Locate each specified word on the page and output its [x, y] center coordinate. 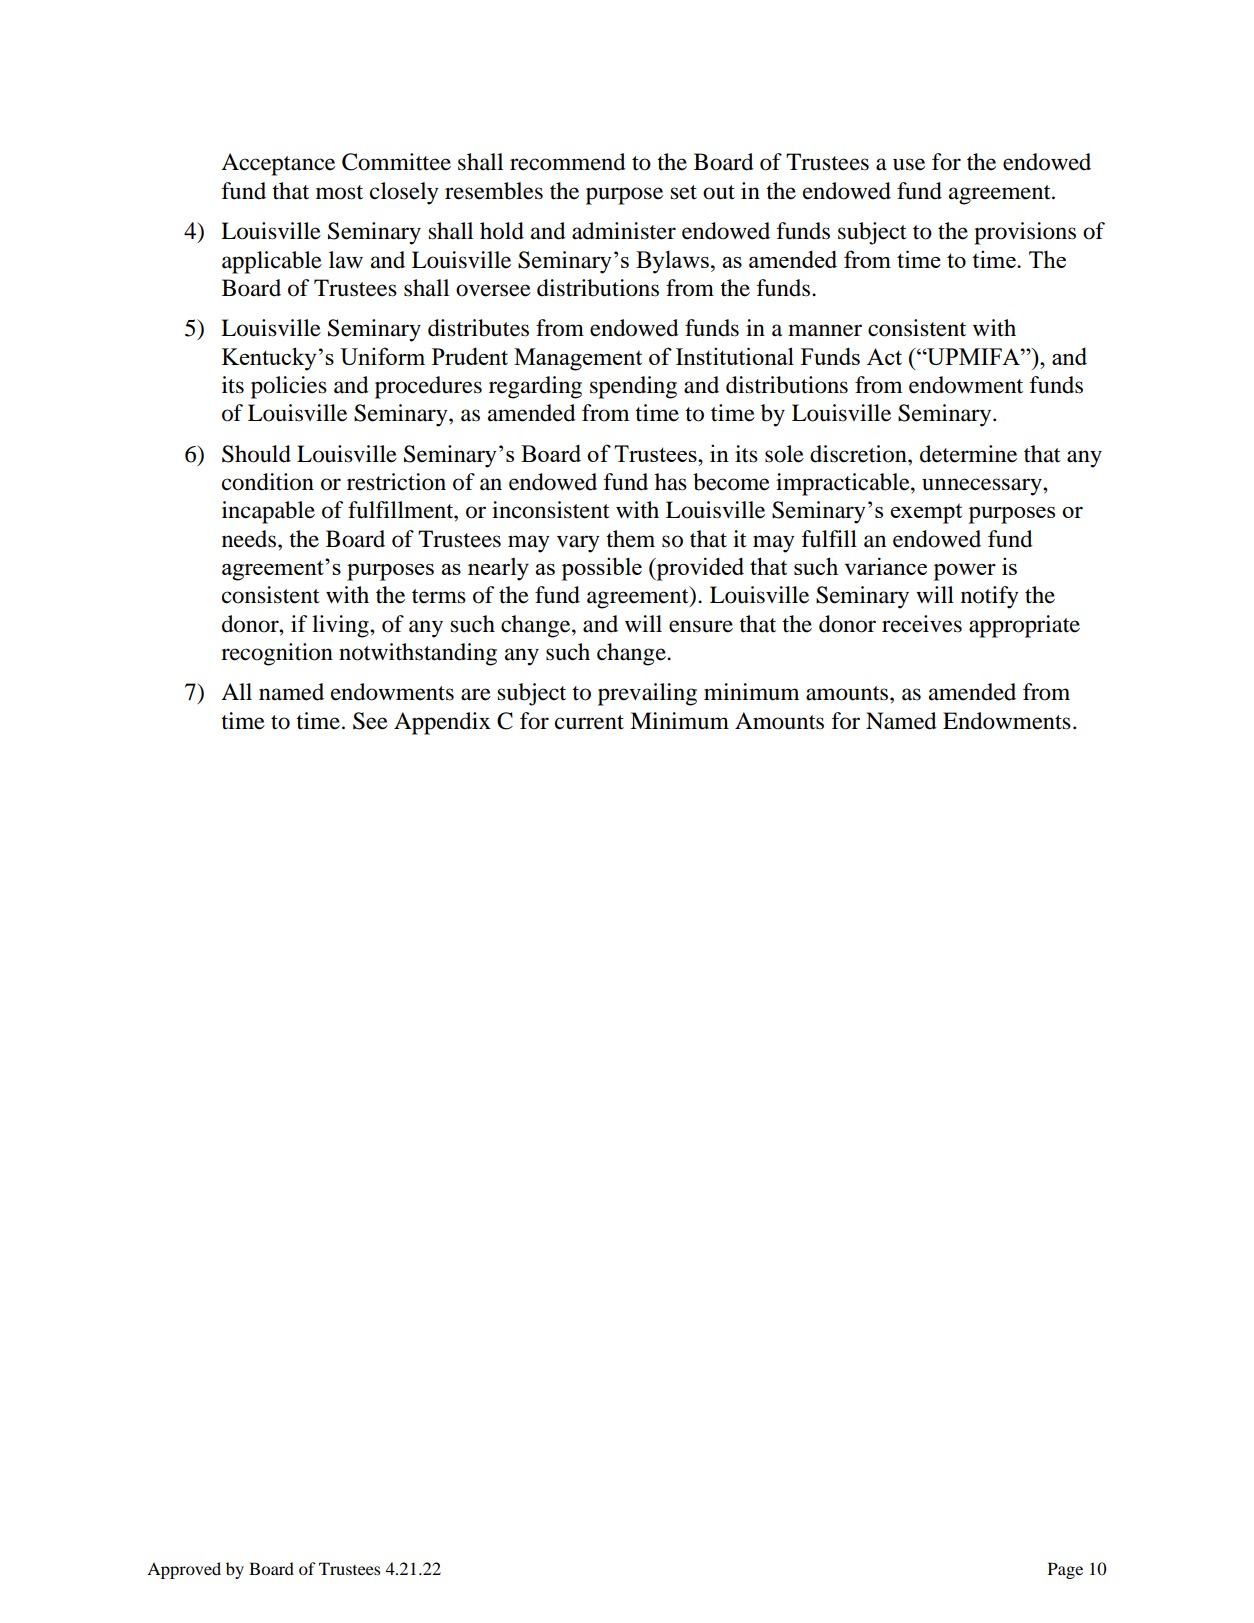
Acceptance [278, 164]
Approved [184, 1570]
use [909, 164]
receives [922, 624]
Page [1065, 1570]
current [589, 722]
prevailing [647, 694]
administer [624, 231]
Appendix [442, 723]
